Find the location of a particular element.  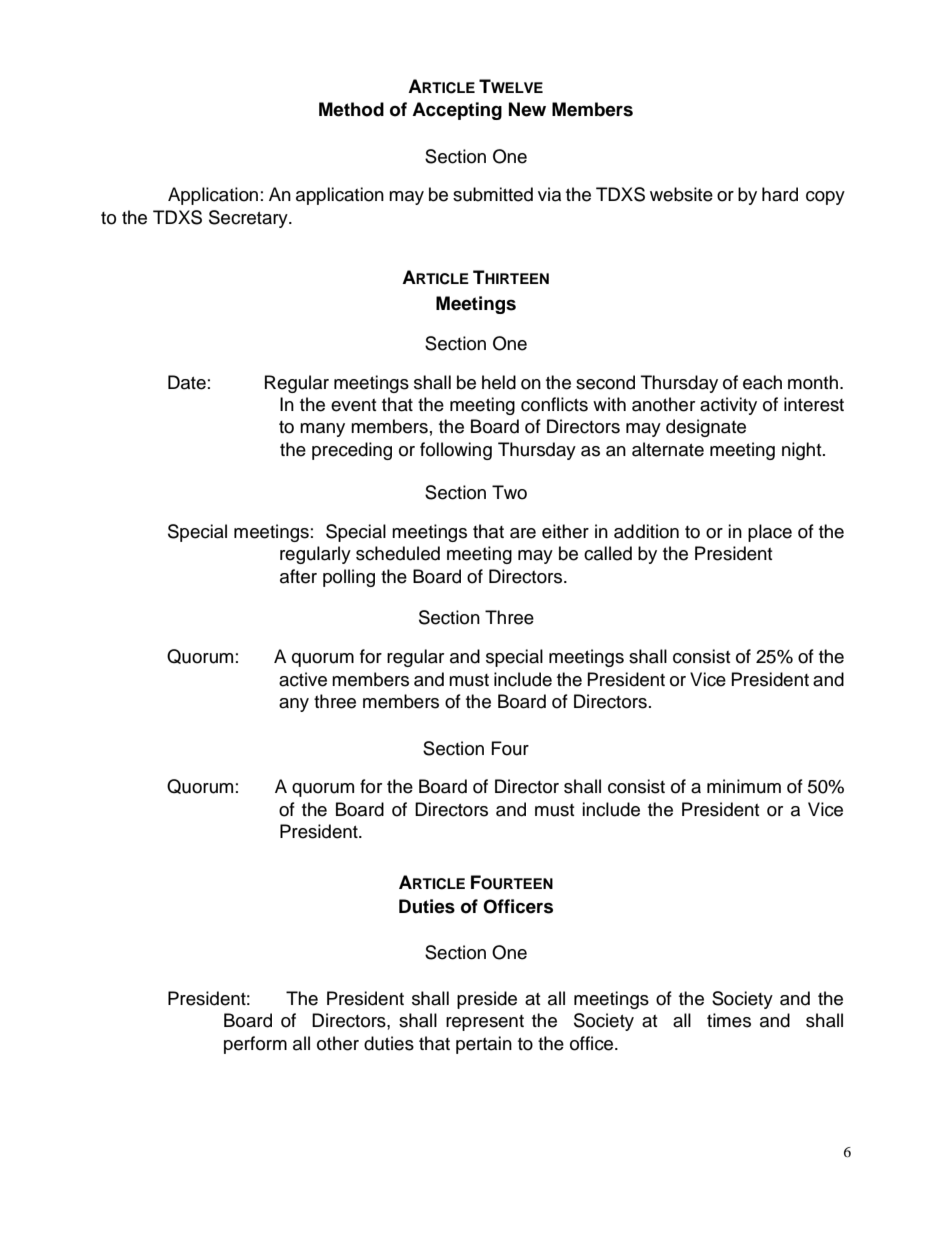

perform is located at coordinates (255, 1045).
